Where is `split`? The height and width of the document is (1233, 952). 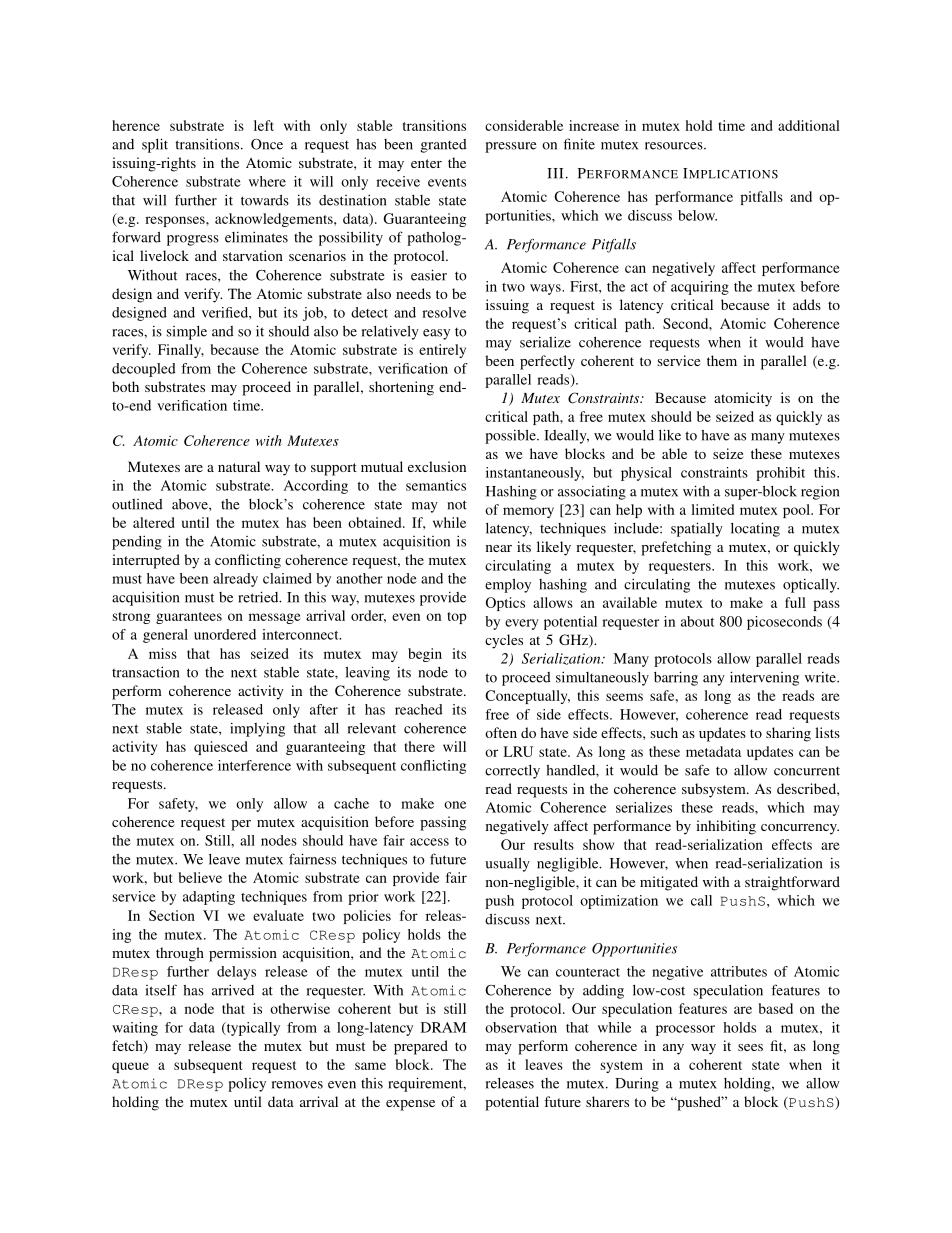
split is located at coordinates (155, 145).
